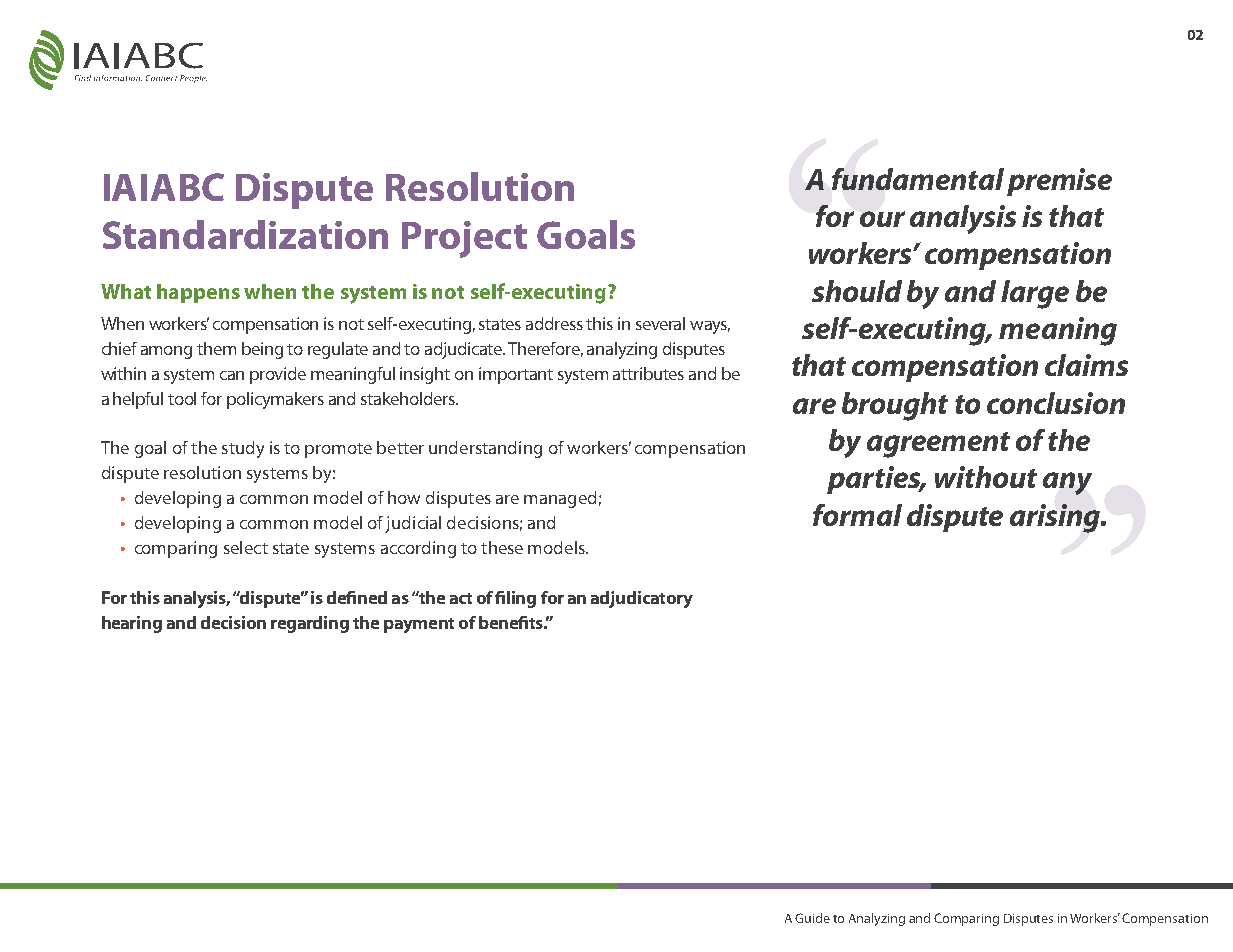 Image resolution: width=1233 pixels, height=952 pixels. What do you see at coordinates (515, 599) in the screenshot?
I see `filing` at bounding box center [515, 599].
